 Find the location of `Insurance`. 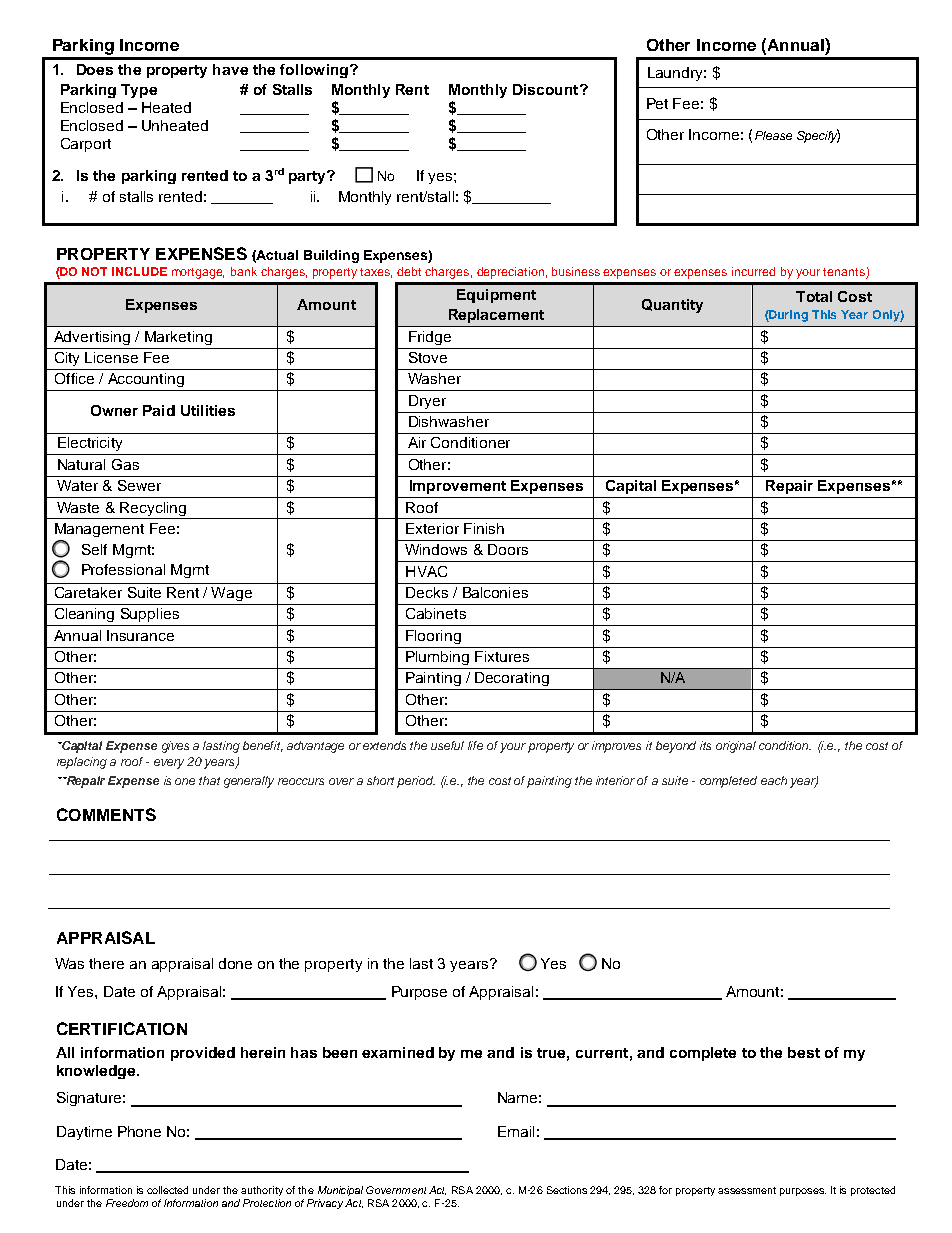

Insurance is located at coordinates (140, 635).
